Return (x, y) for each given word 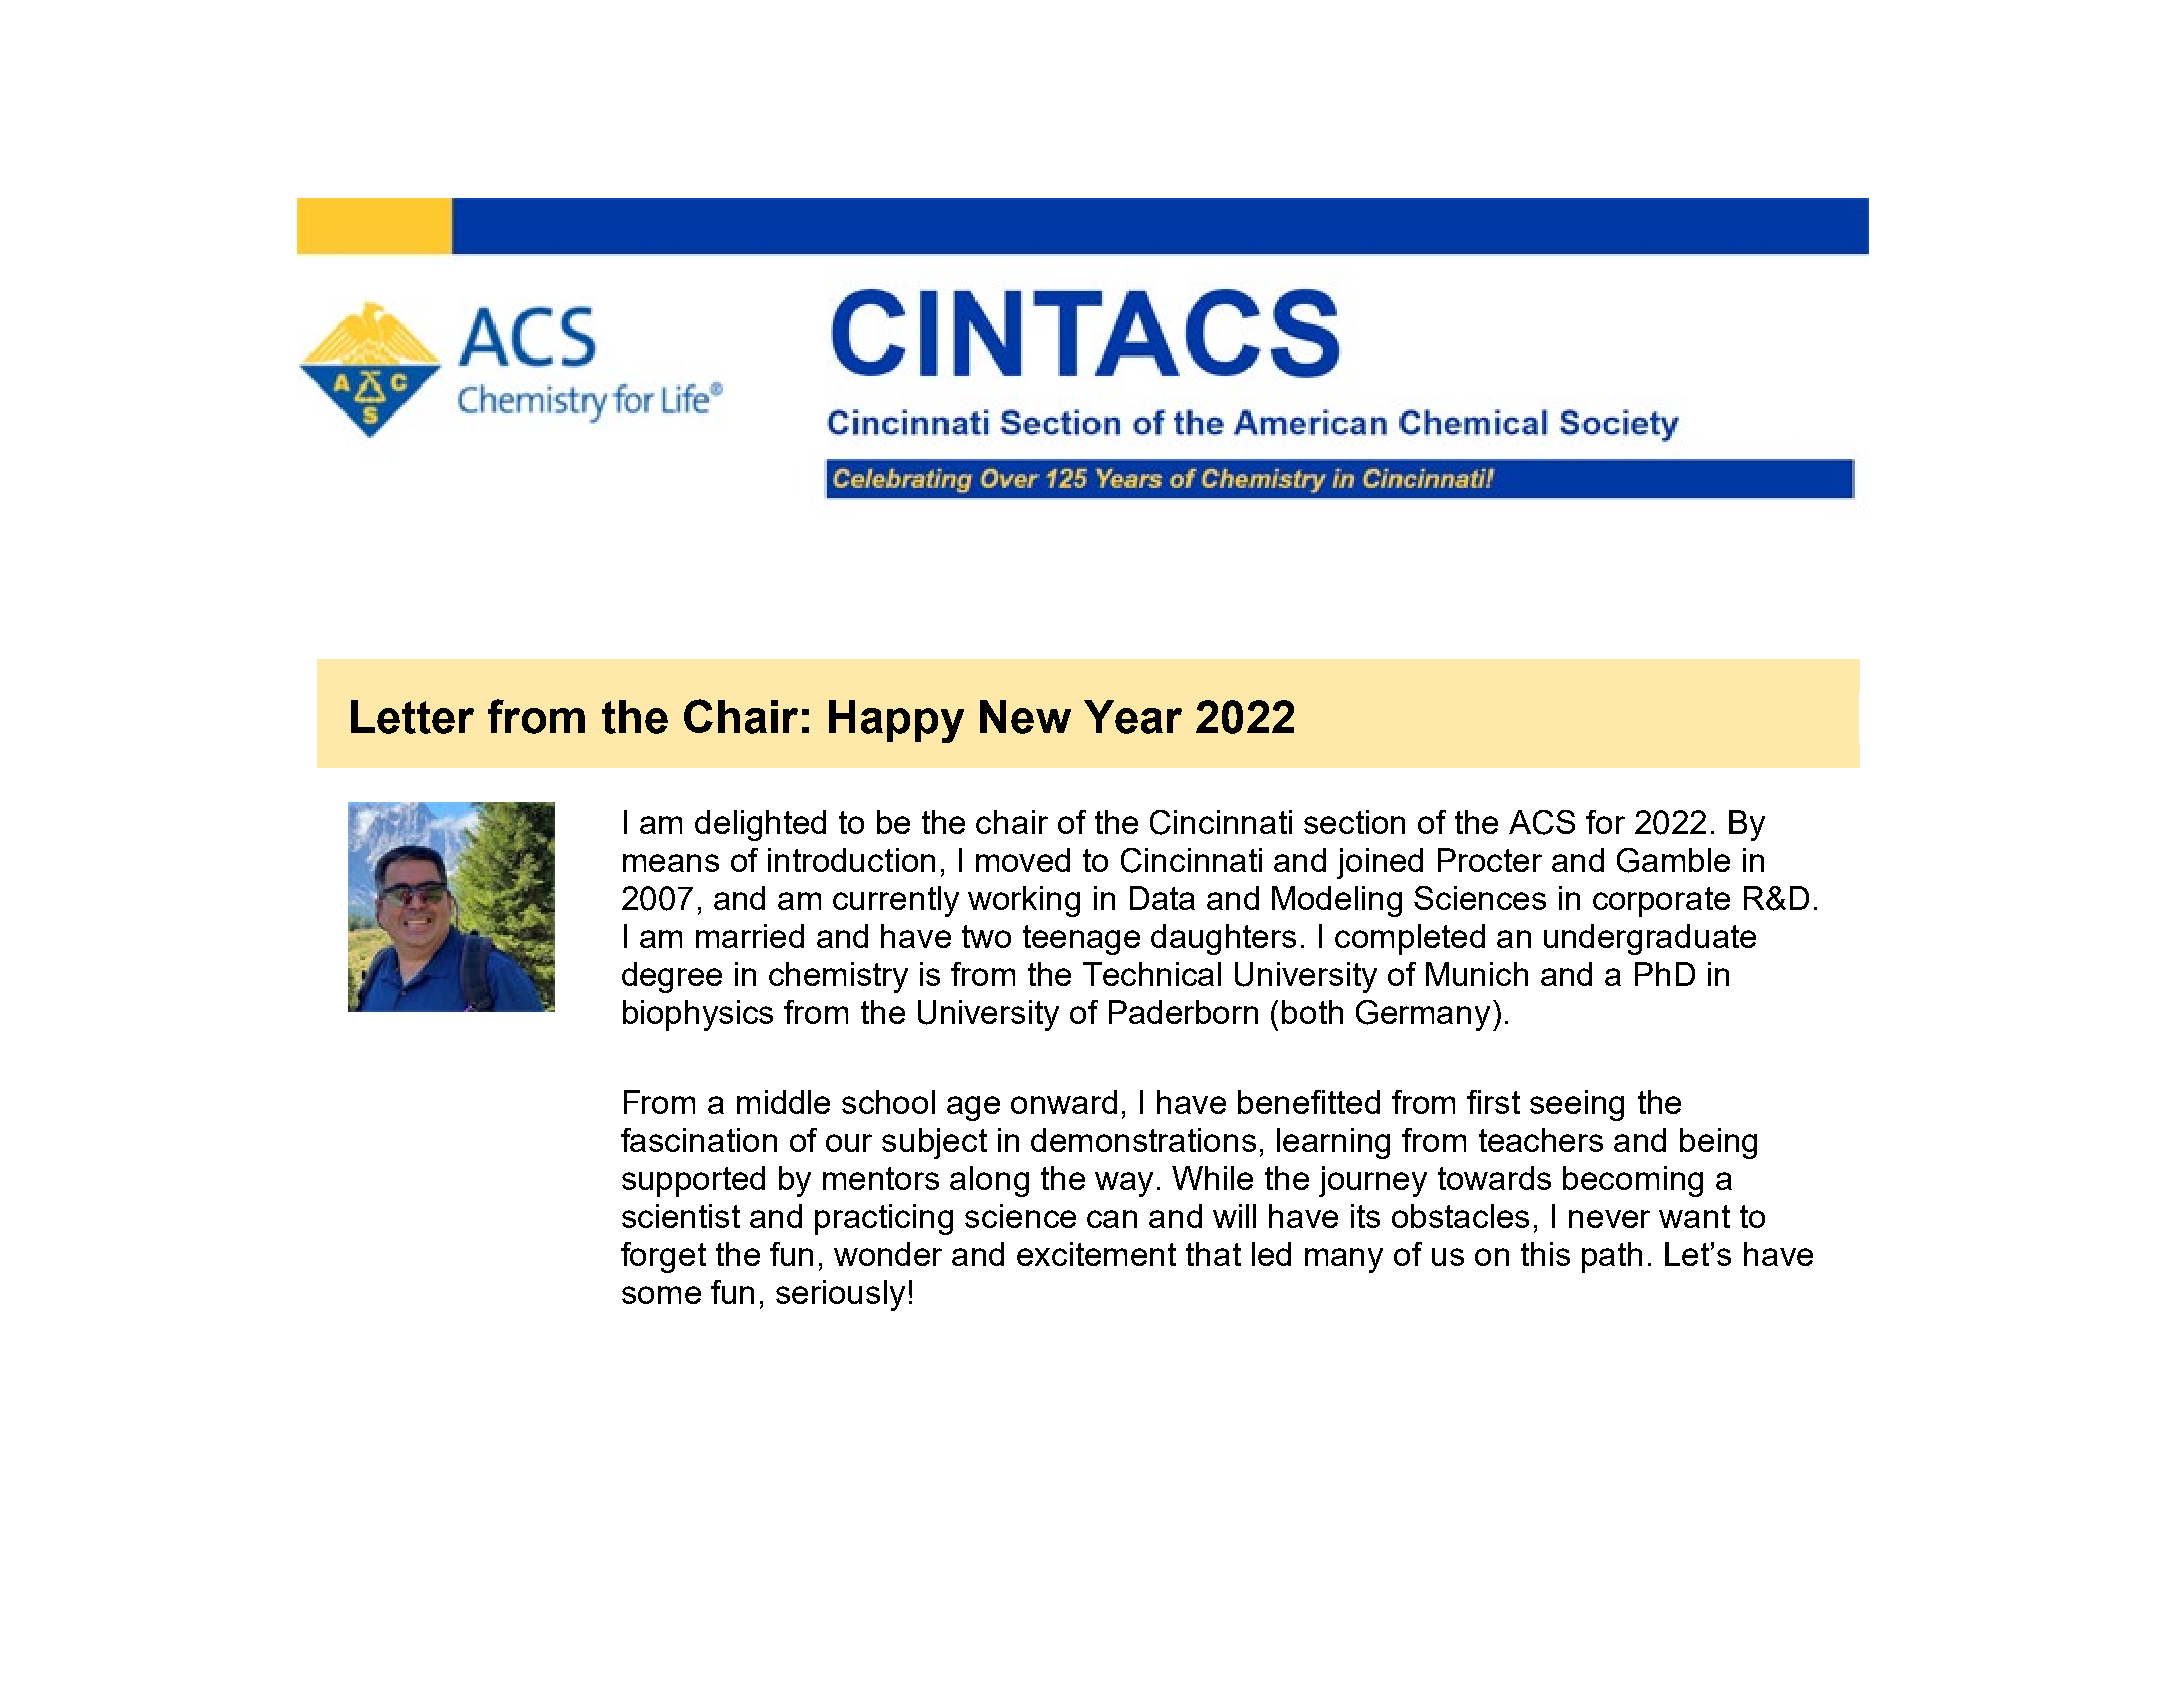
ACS (1542, 822)
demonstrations (1143, 1140)
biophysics (698, 1015)
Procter (1490, 860)
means (671, 863)
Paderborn (1183, 1012)
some (661, 1295)
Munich (1477, 974)
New (1025, 717)
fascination (699, 1140)
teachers (1541, 1140)
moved (1023, 860)
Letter (412, 717)
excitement (1096, 1254)
